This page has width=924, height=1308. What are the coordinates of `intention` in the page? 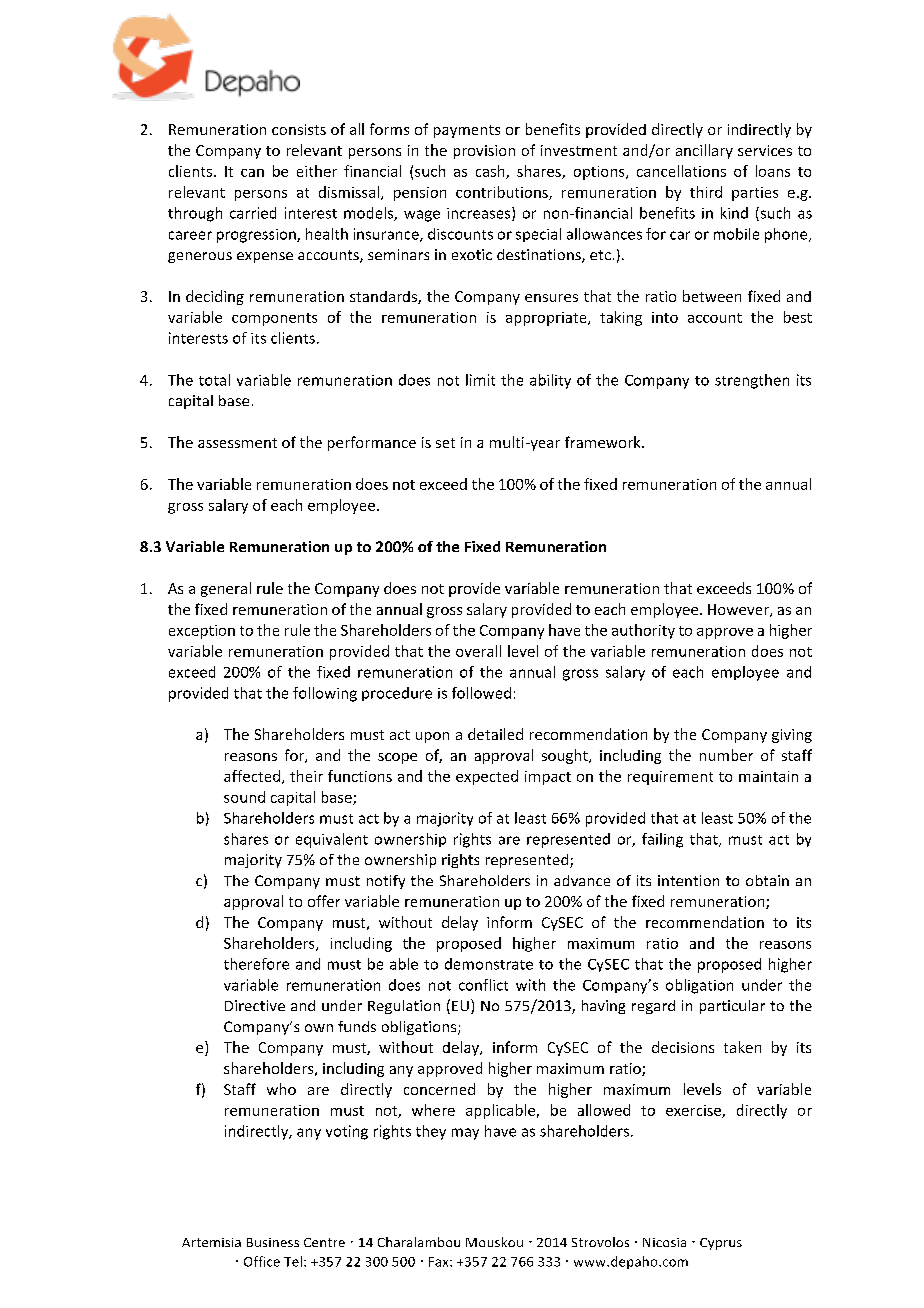 It's located at (688, 880).
